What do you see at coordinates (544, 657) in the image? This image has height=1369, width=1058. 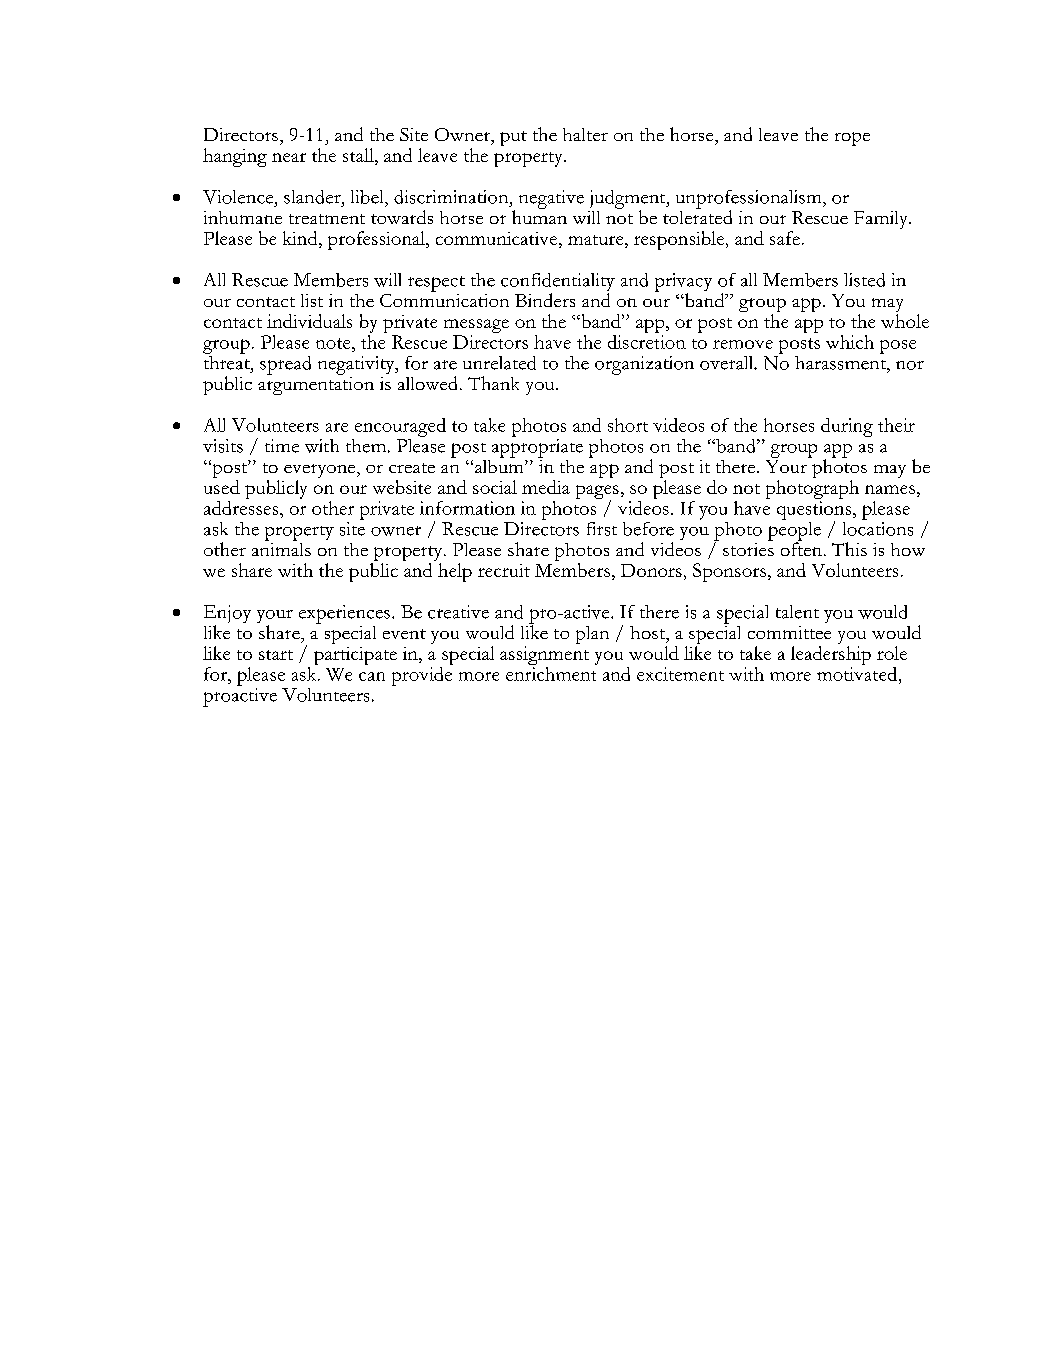 I see `assignment` at bounding box center [544, 657].
